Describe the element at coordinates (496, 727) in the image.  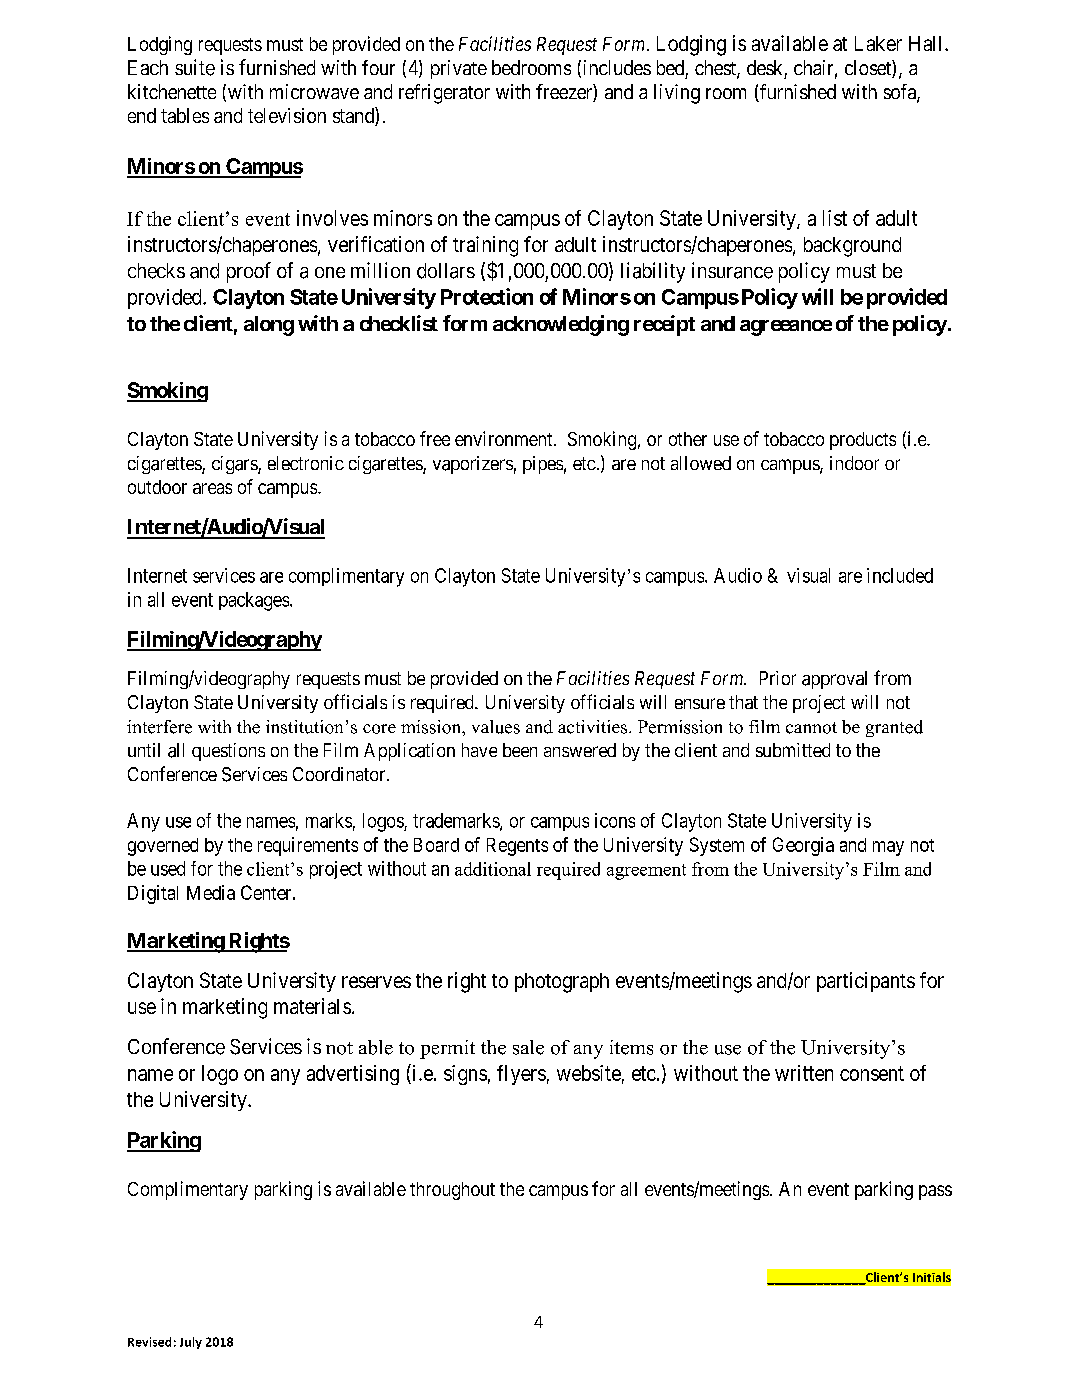
I see `values` at that location.
